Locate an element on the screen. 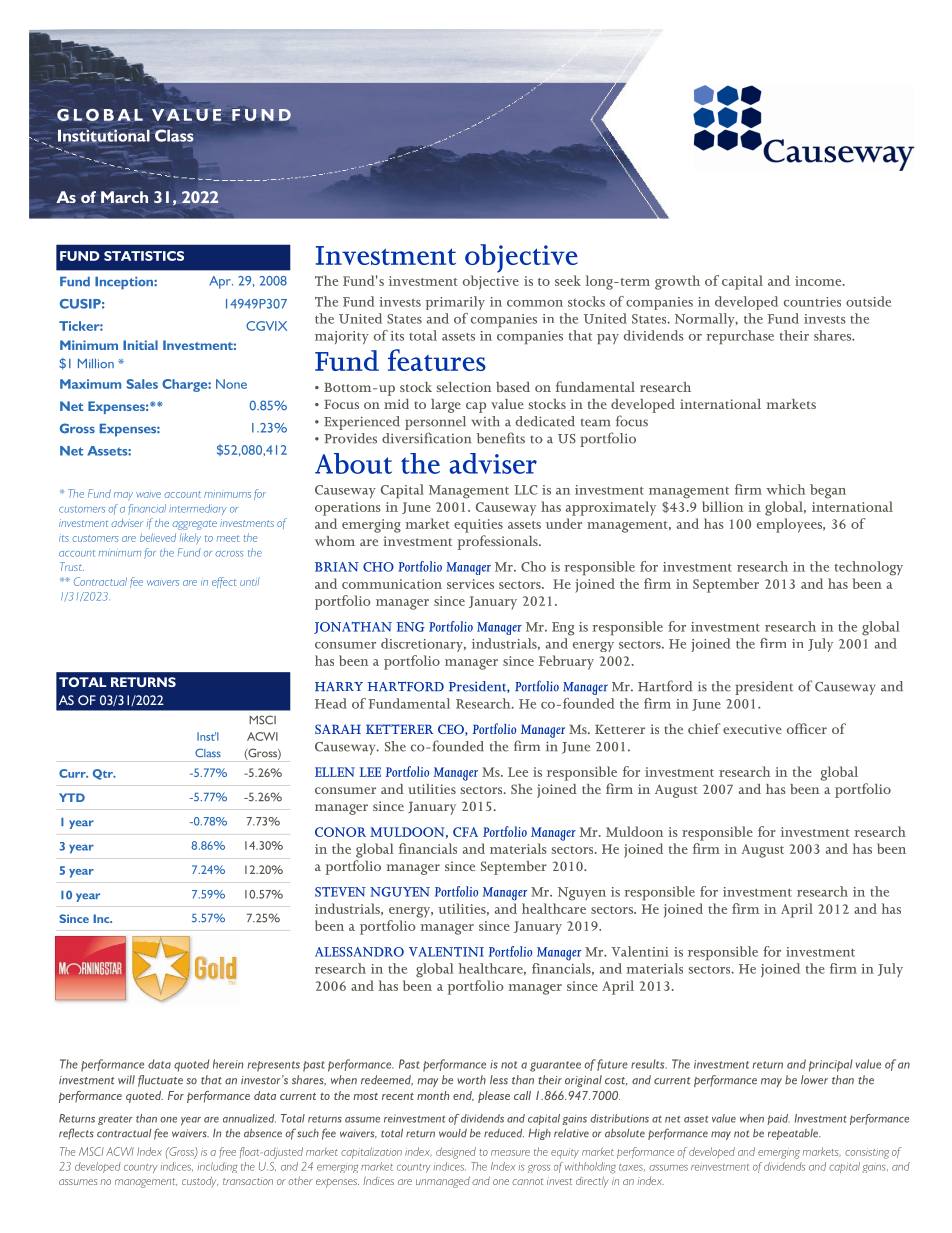  CFA is located at coordinates (465, 832).
